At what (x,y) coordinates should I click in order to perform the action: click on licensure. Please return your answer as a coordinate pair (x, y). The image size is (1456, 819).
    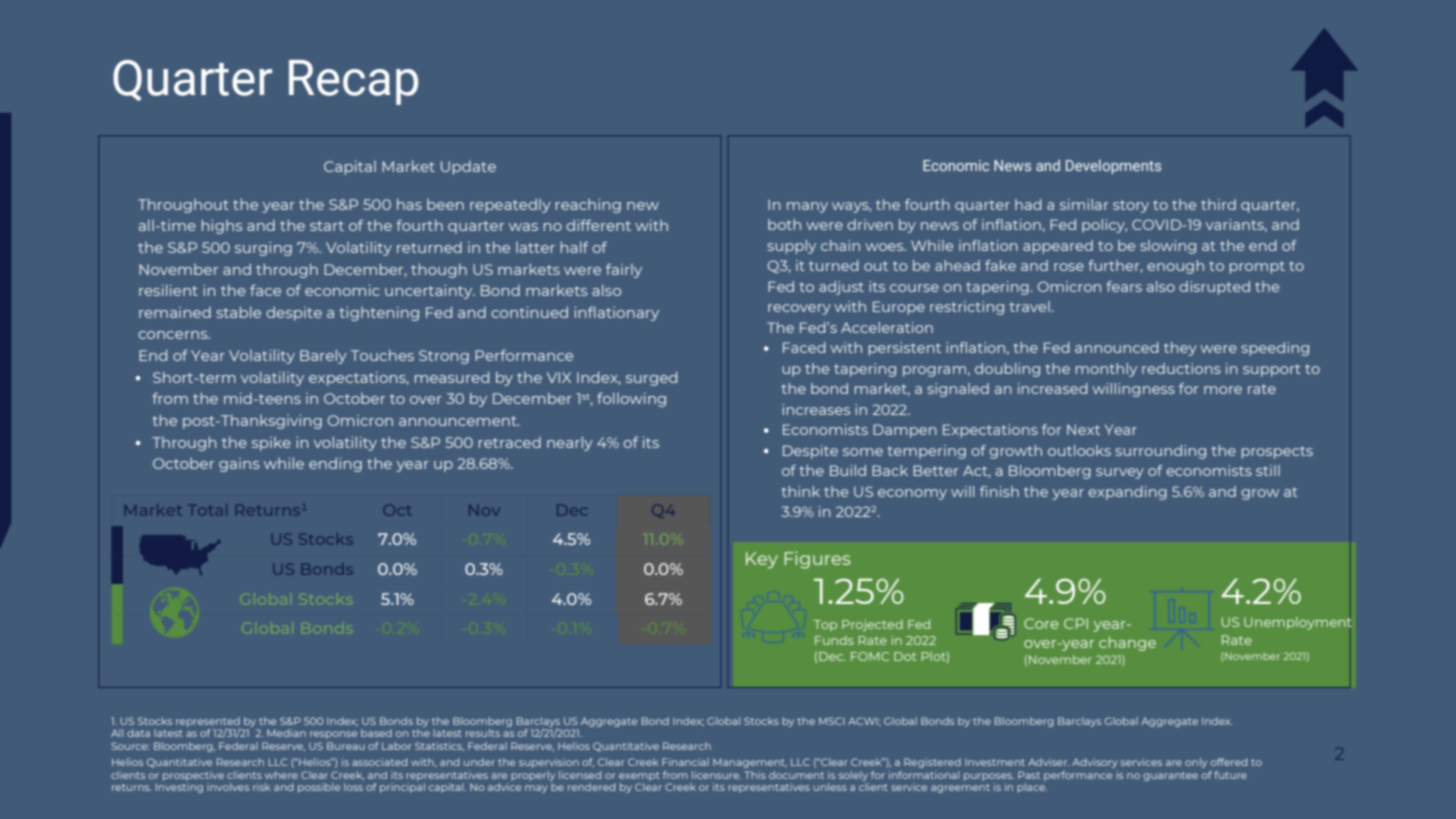
    Looking at the image, I should click on (716, 775).
